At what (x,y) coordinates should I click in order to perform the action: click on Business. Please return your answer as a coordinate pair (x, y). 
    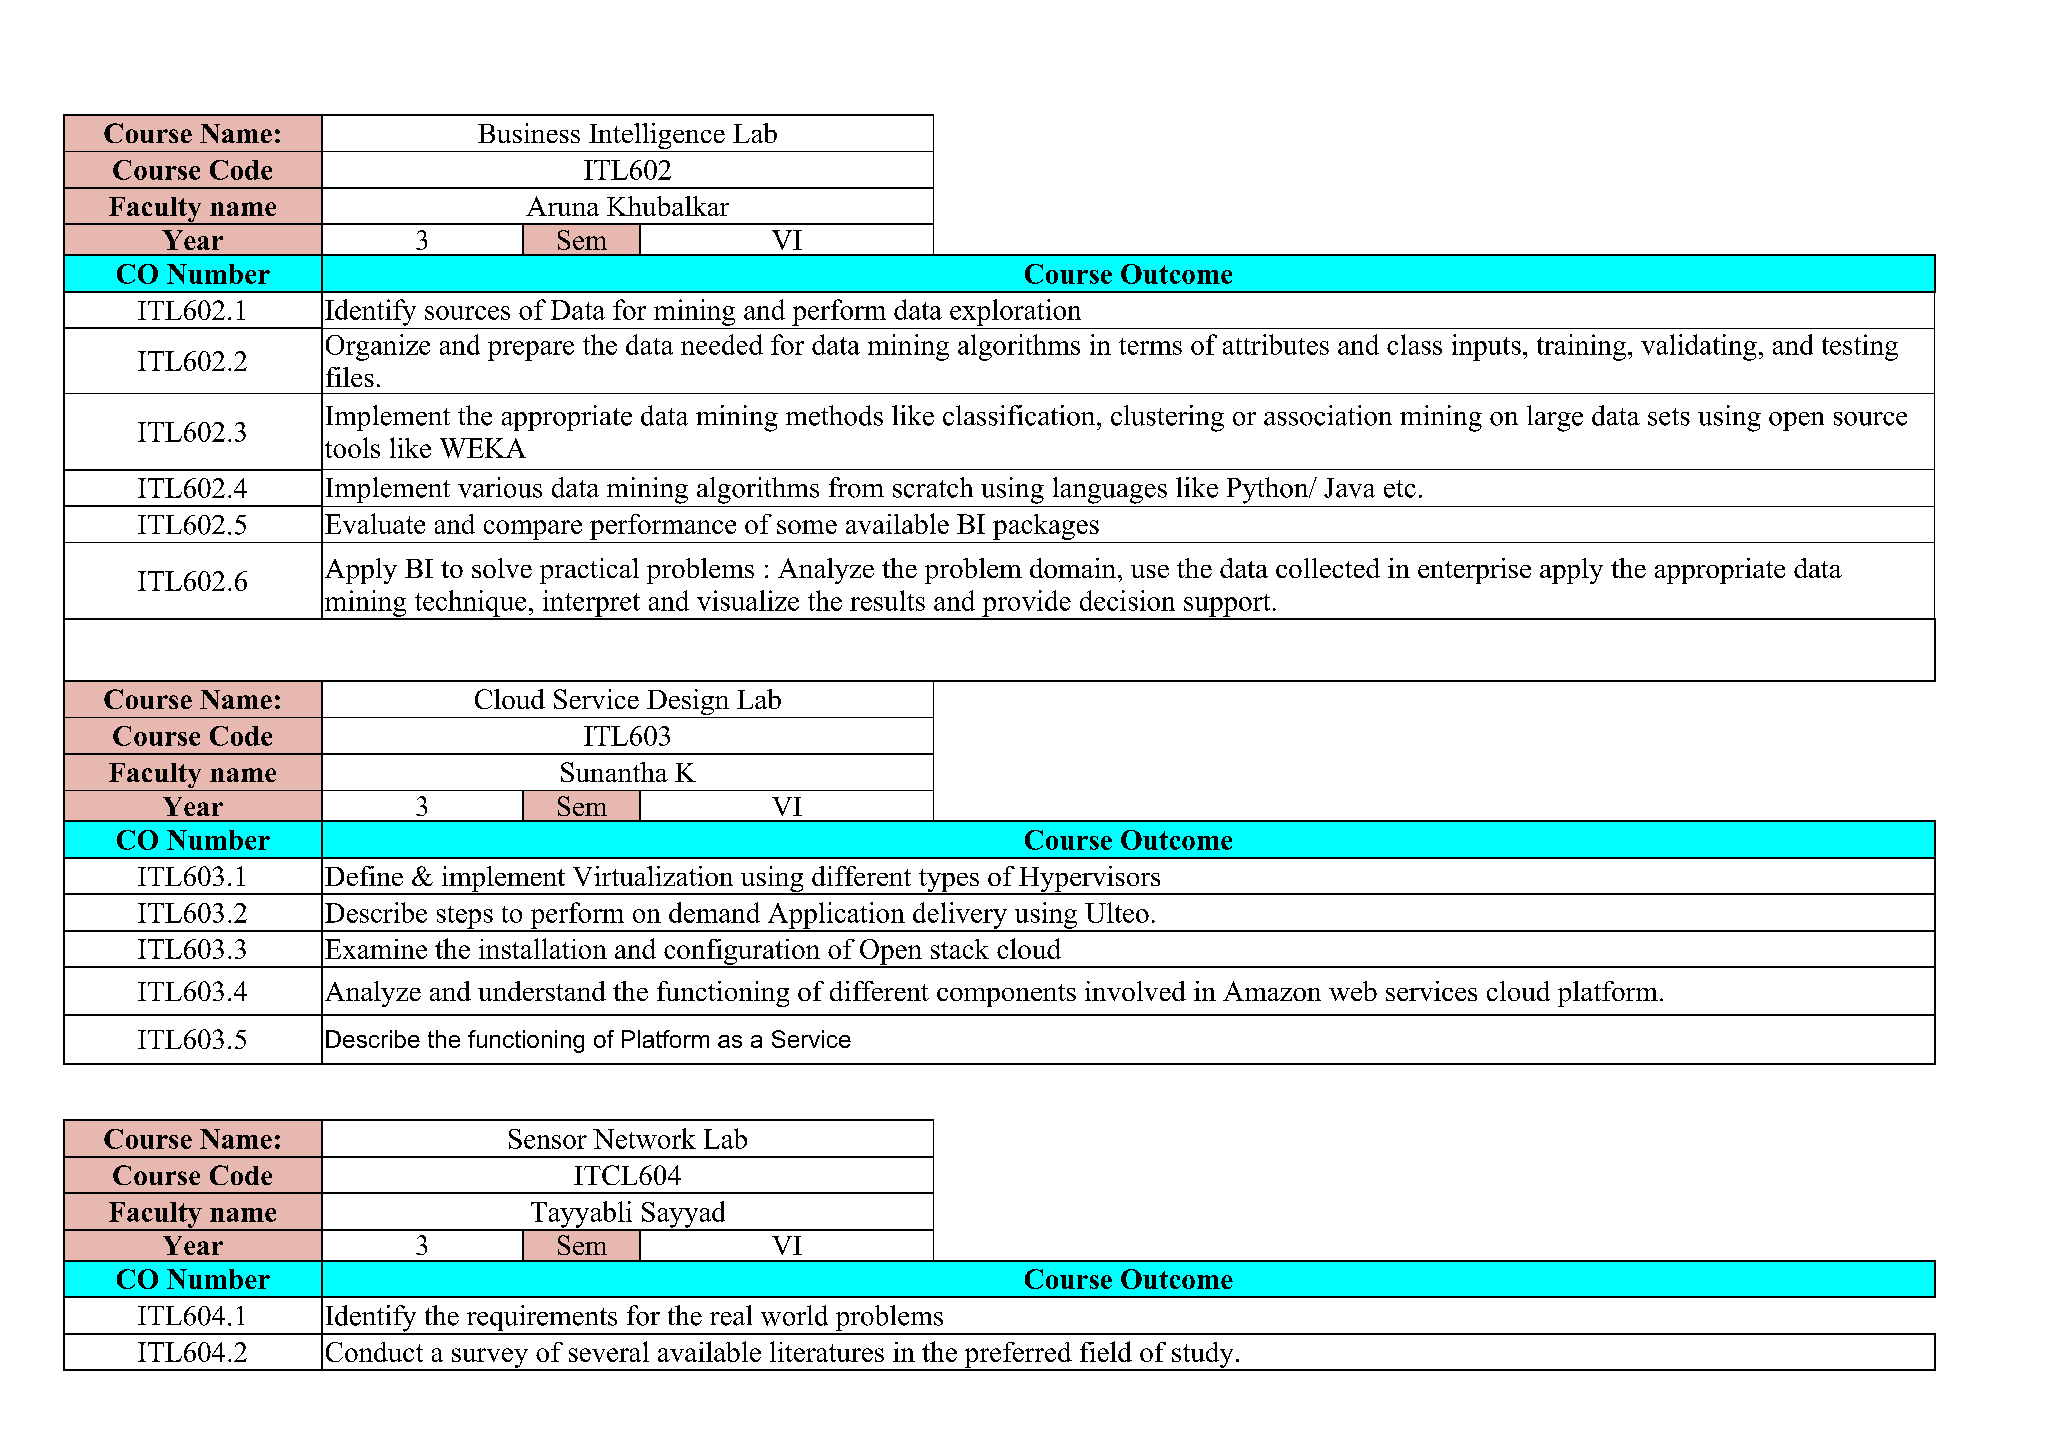
    Looking at the image, I should click on (529, 133).
